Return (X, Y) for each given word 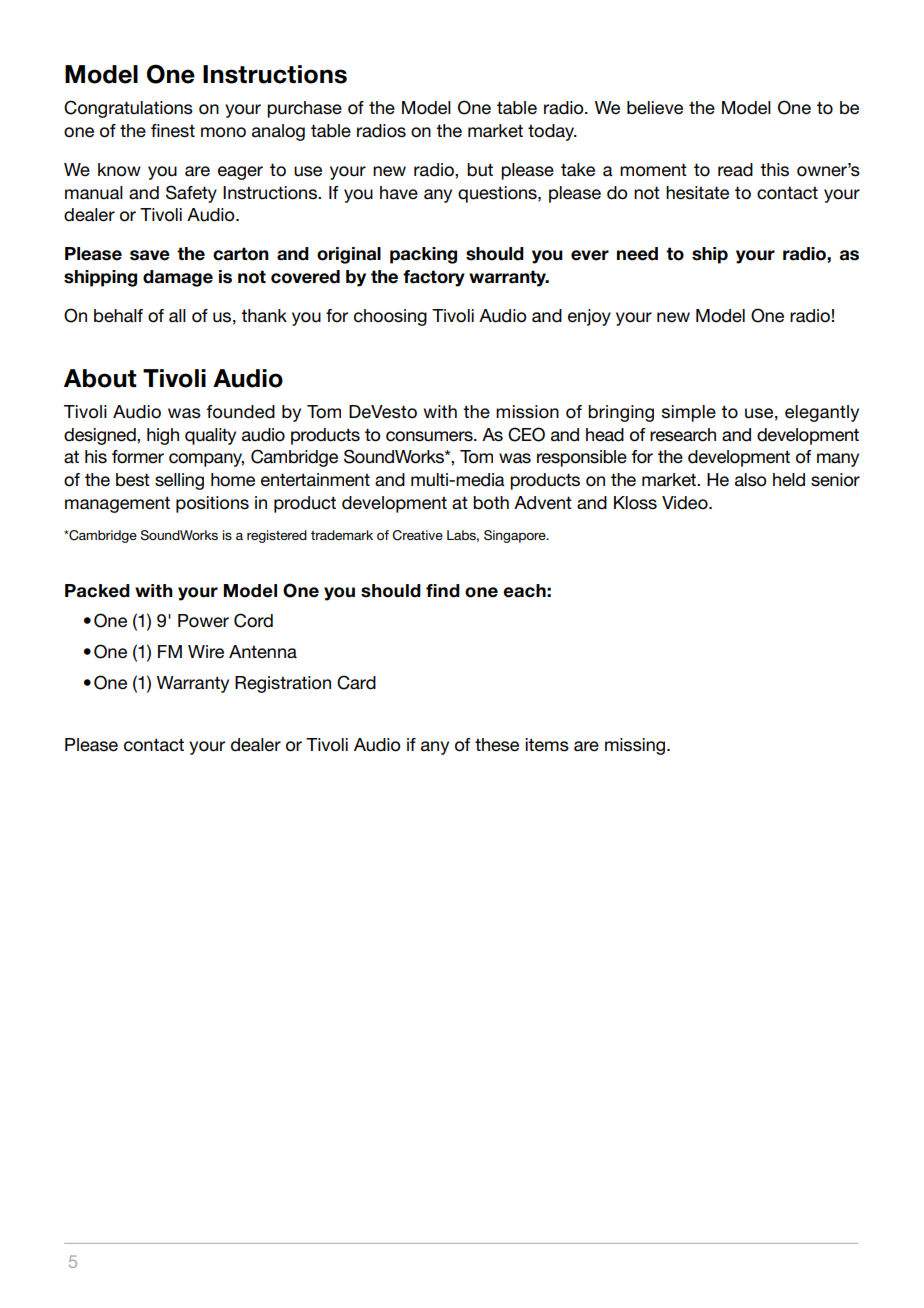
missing (636, 746)
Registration (283, 684)
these (497, 745)
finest (173, 131)
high (163, 436)
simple (689, 413)
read (735, 170)
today (552, 132)
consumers (430, 436)
